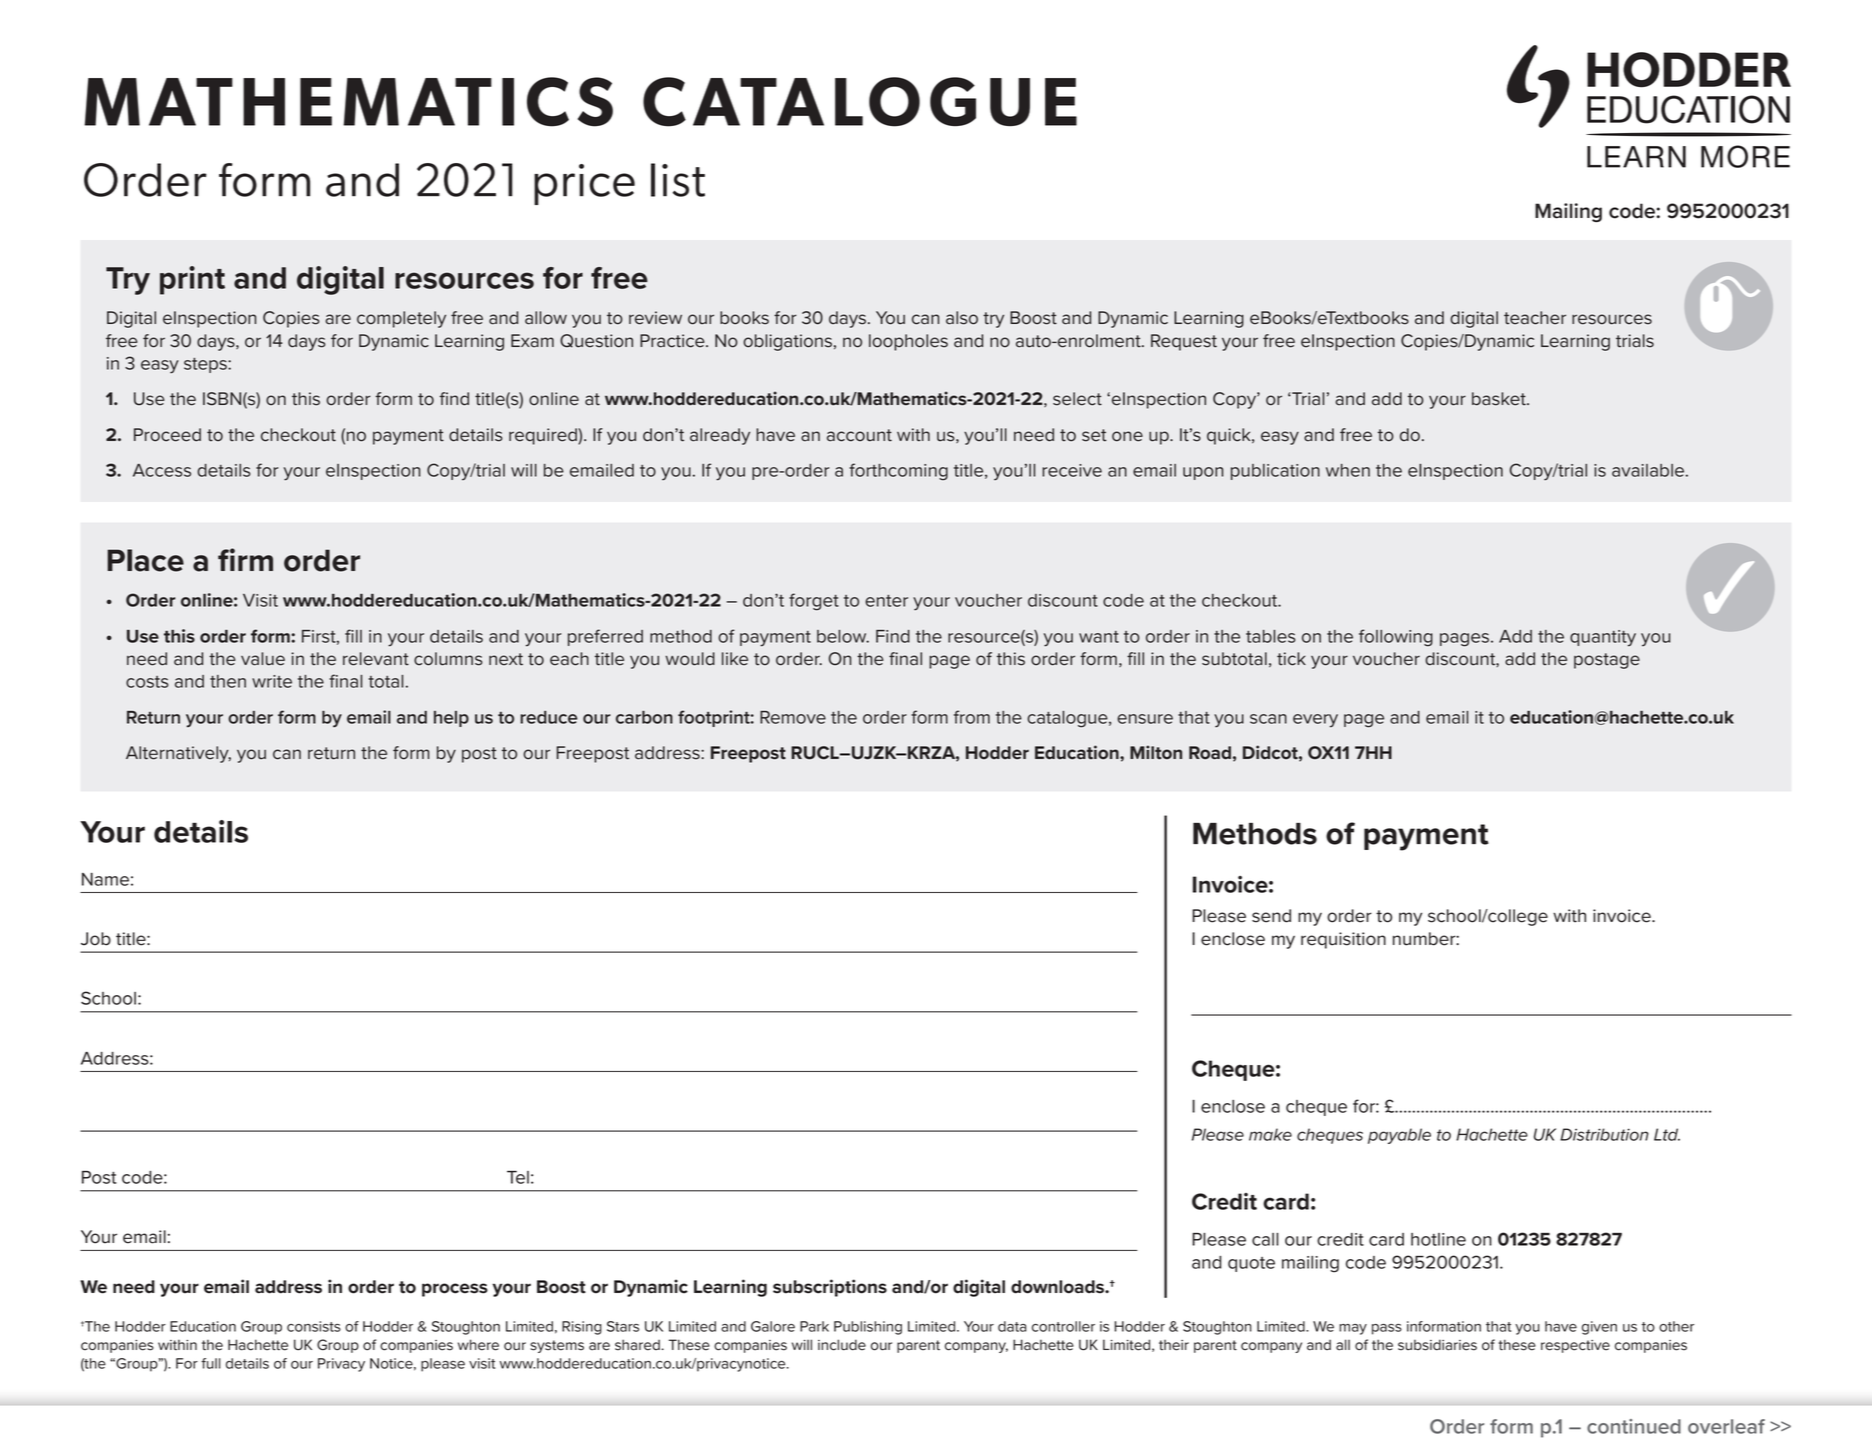 This document has width=1872, height=1450. I want to click on list, so click(678, 180).
